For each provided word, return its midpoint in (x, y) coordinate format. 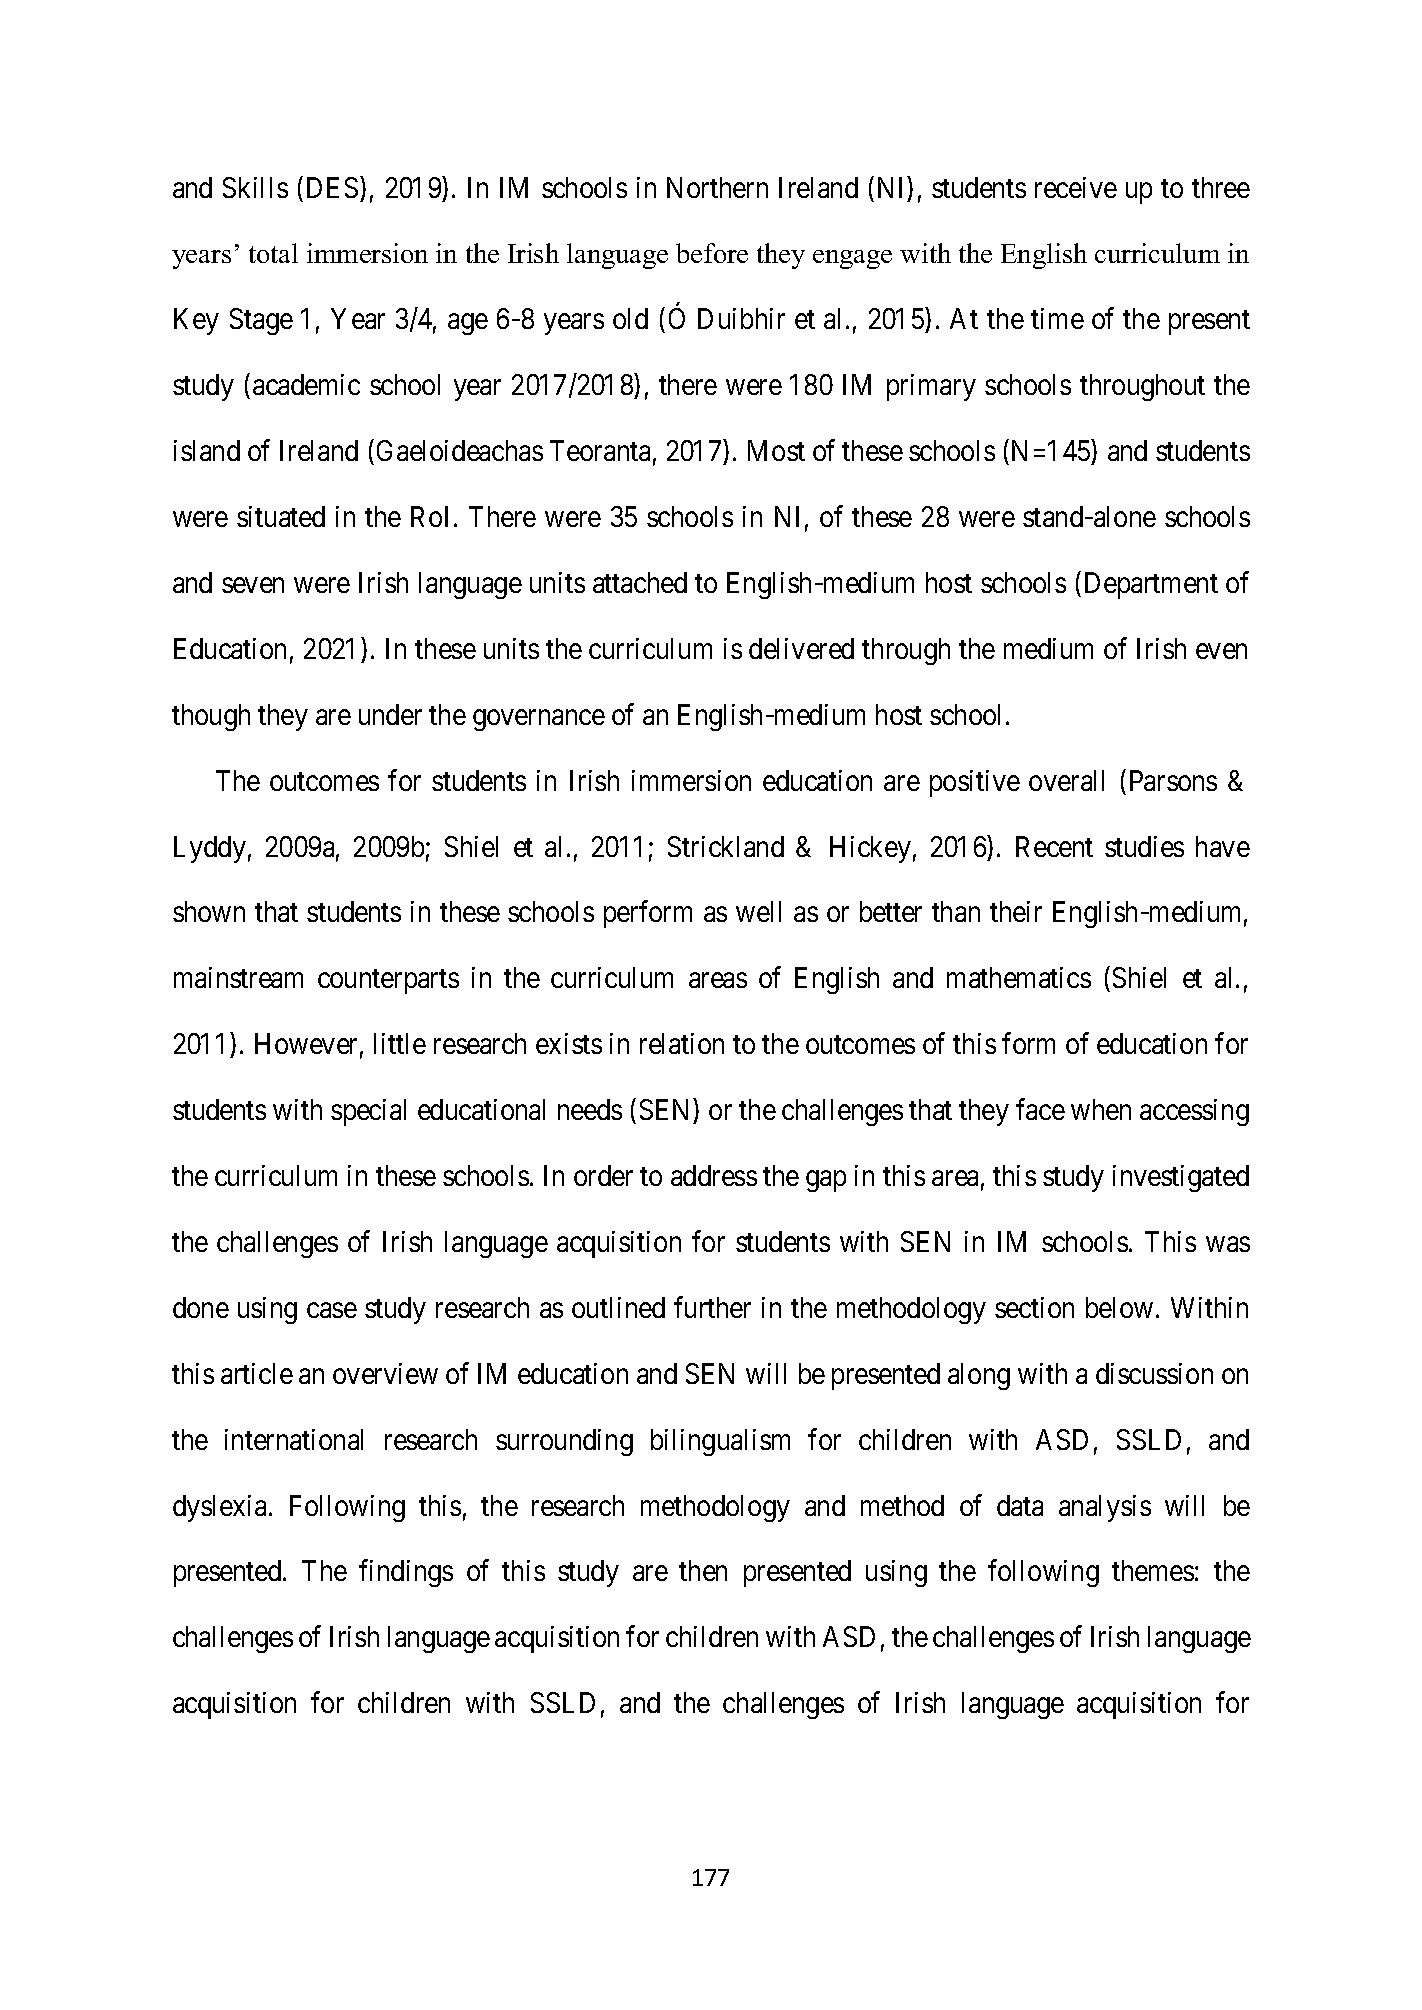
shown (209, 911)
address (714, 1175)
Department (1151, 585)
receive (1076, 187)
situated (281, 516)
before (712, 253)
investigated (1181, 1178)
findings (406, 1573)
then (703, 1570)
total (273, 253)
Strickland (726, 846)
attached (640, 582)
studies (1144, 846)
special (368, 1112)
